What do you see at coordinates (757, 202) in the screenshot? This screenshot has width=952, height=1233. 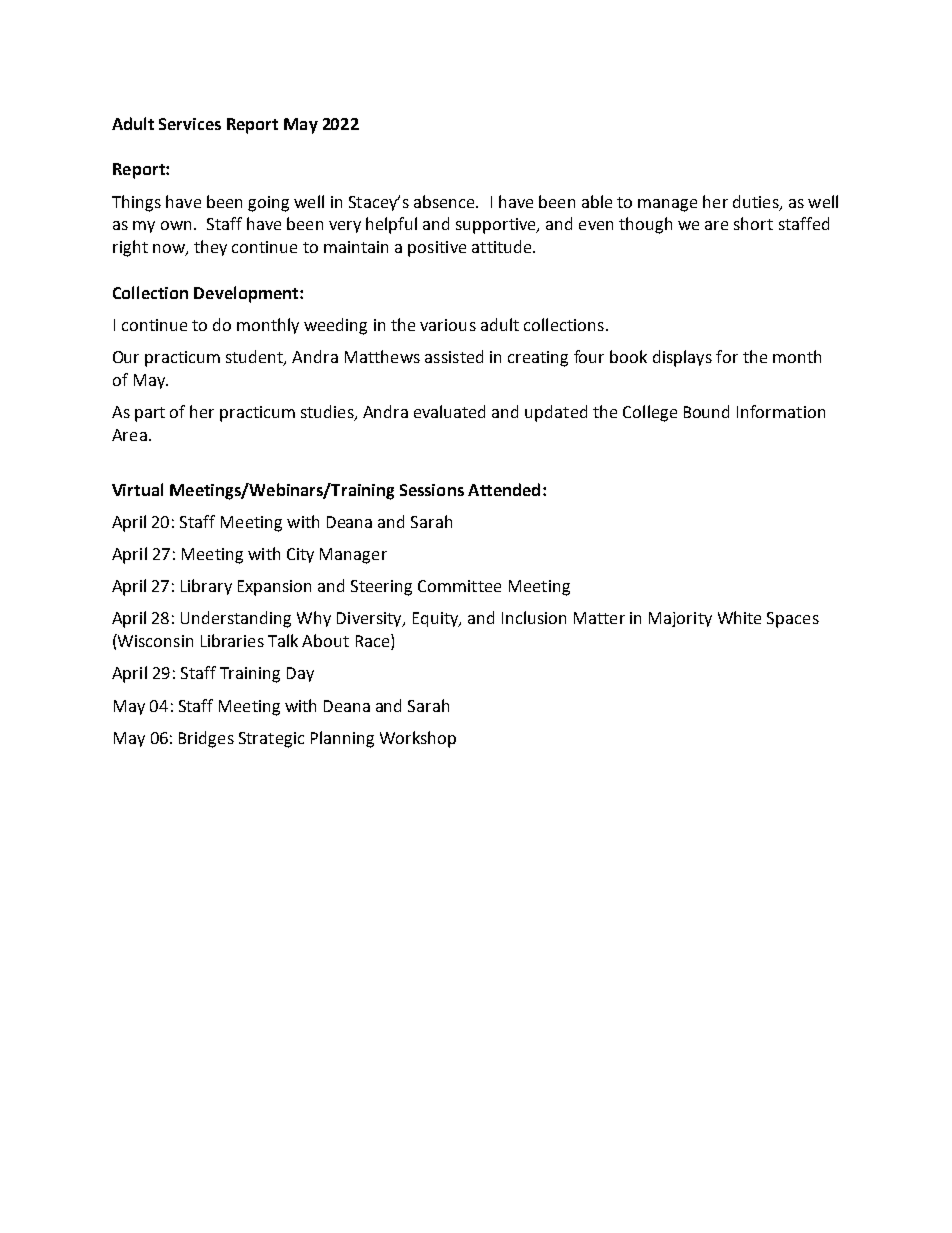 I see `duties` at bounding box center [757, 202].
